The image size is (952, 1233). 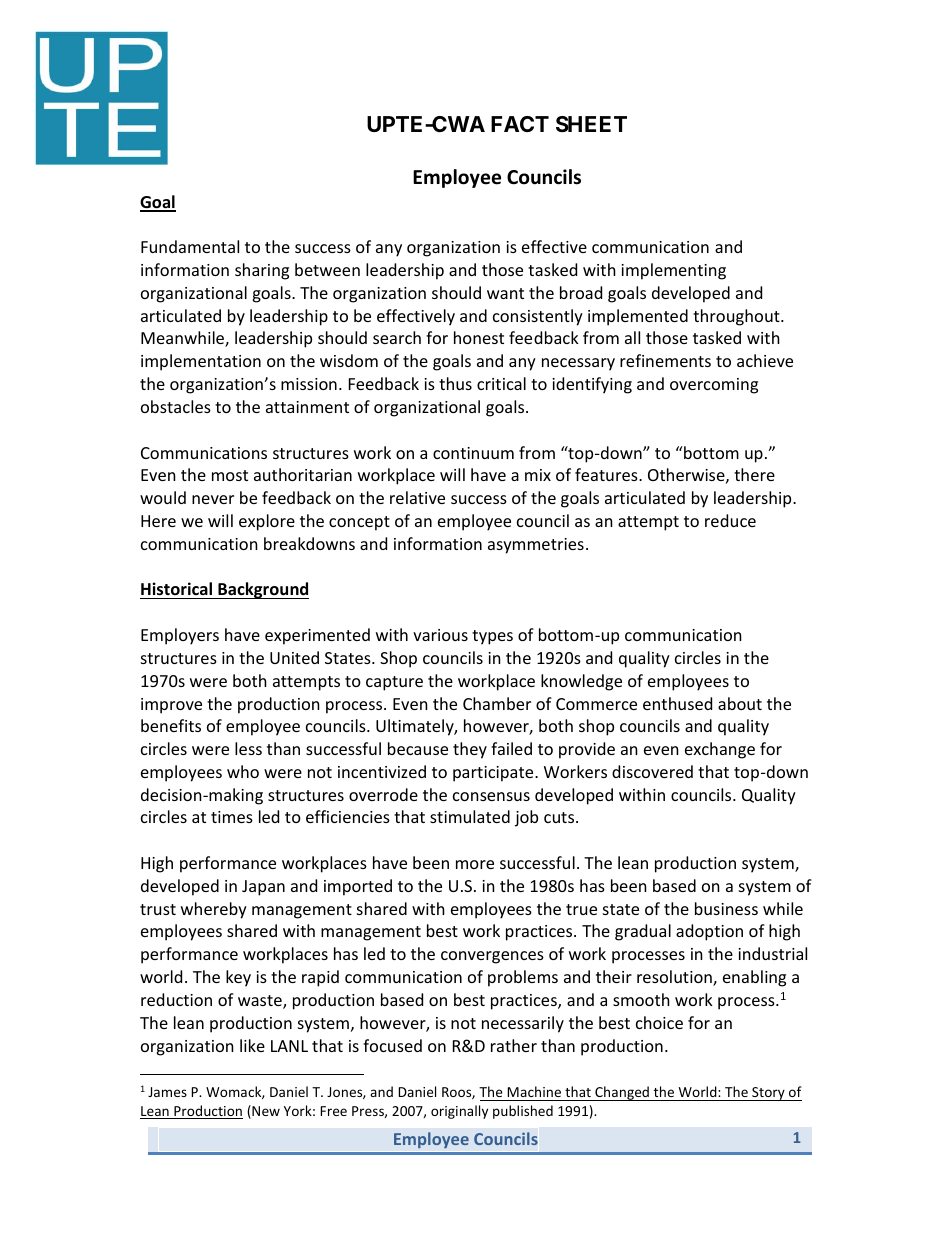 I want to click on Background, so click(x=262, y=590).
